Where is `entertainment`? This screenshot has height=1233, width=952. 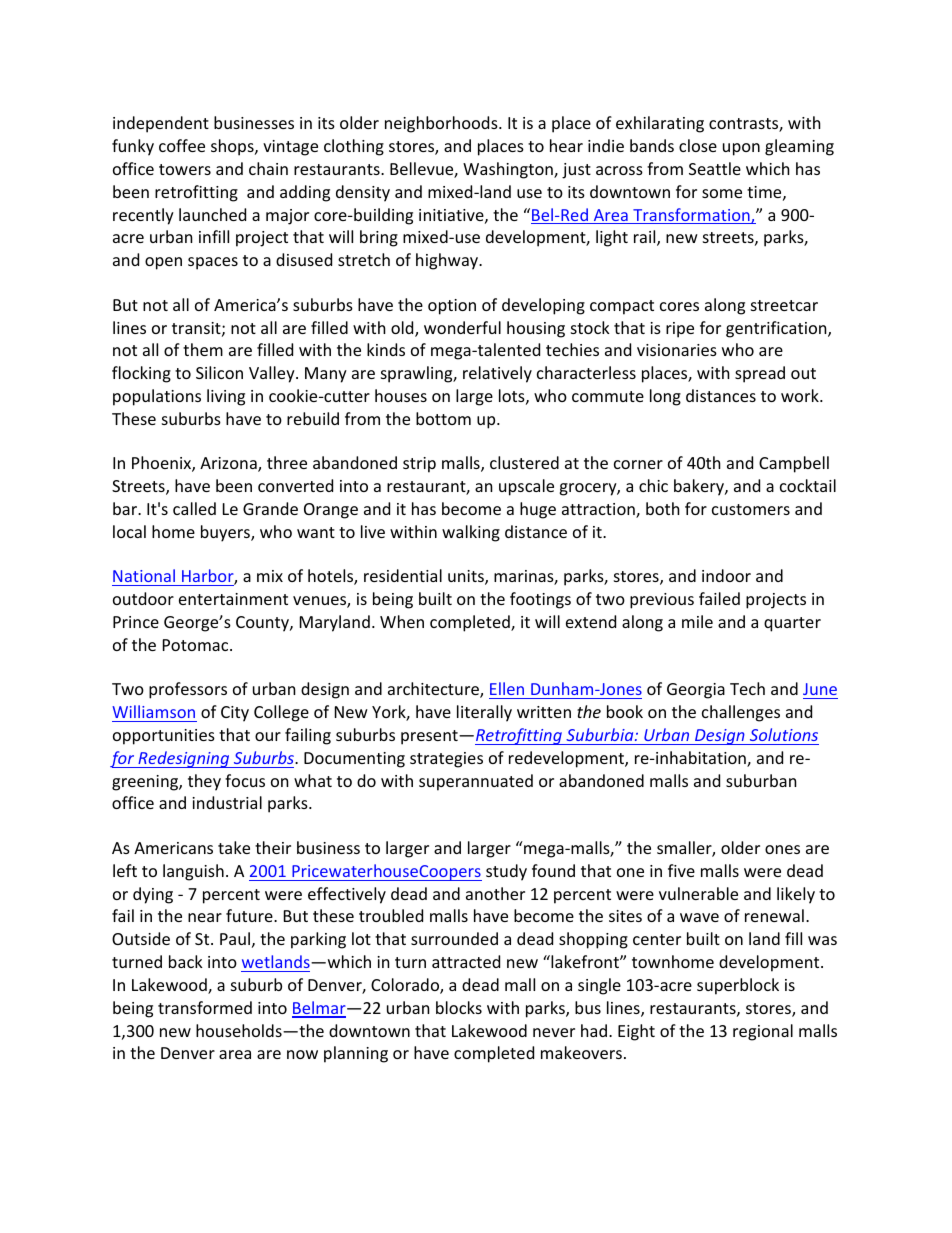 entertainment is located at coordinates (233, 599).
